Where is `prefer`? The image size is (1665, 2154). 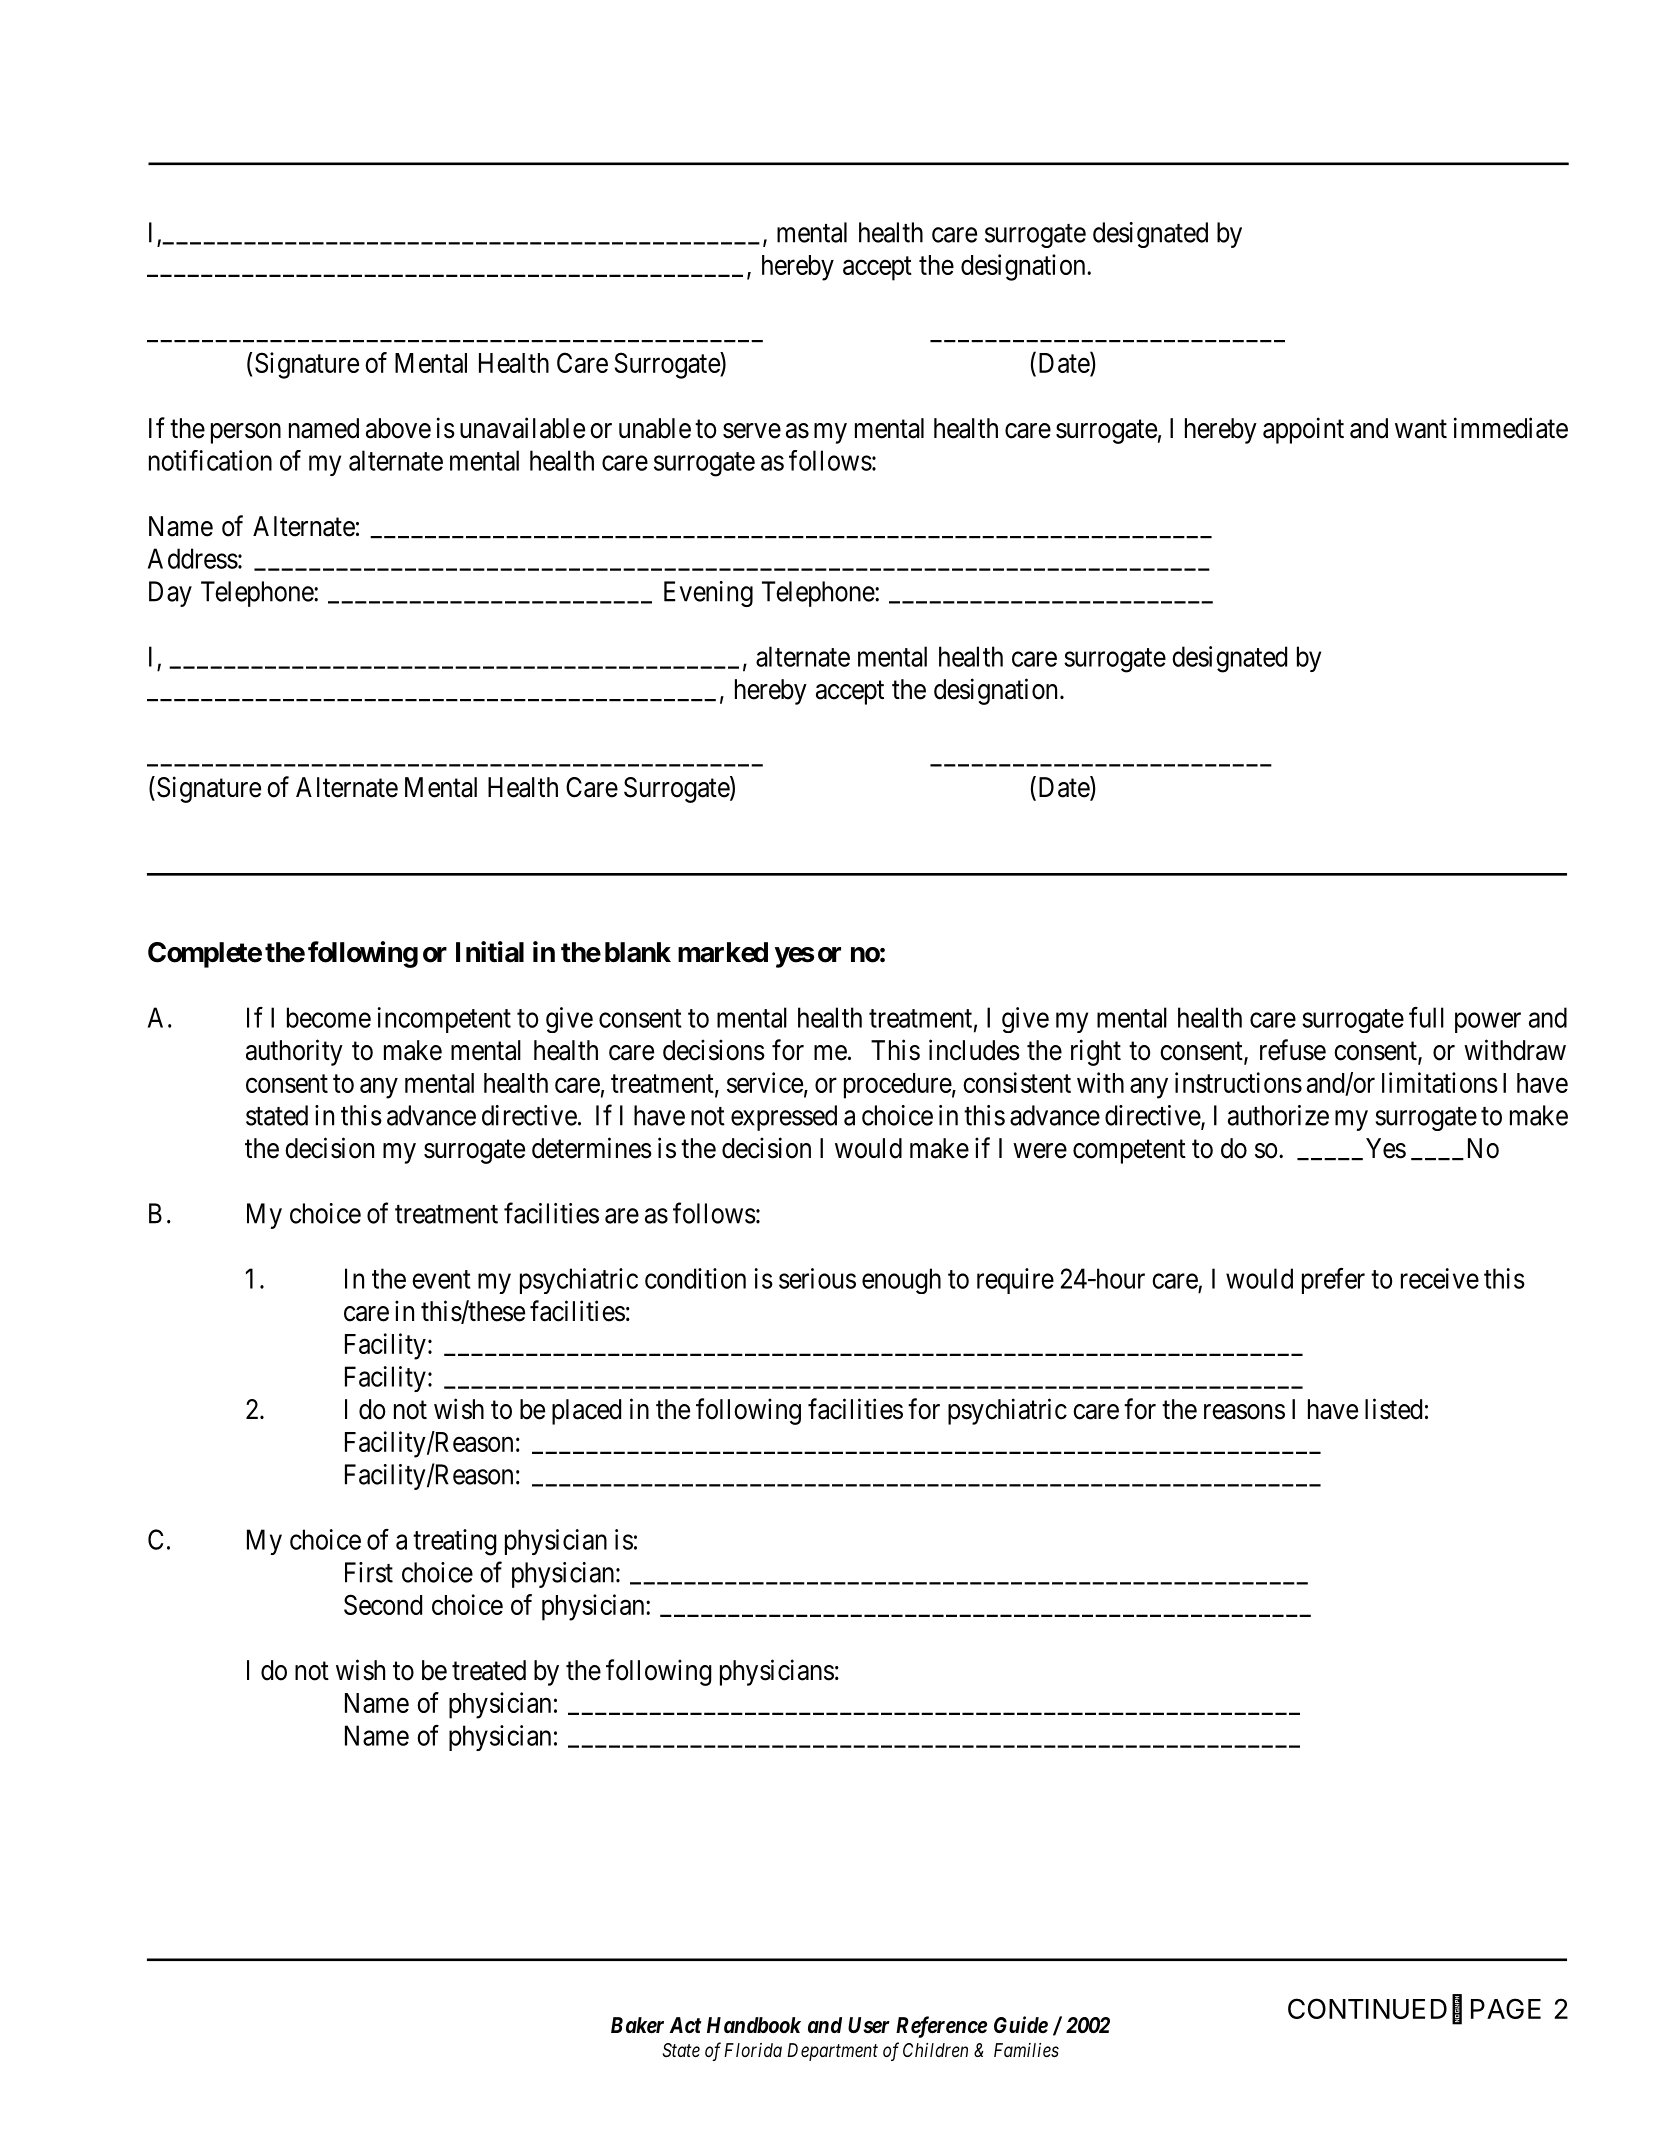
prefer is located at coordinates (1333, 1281).
